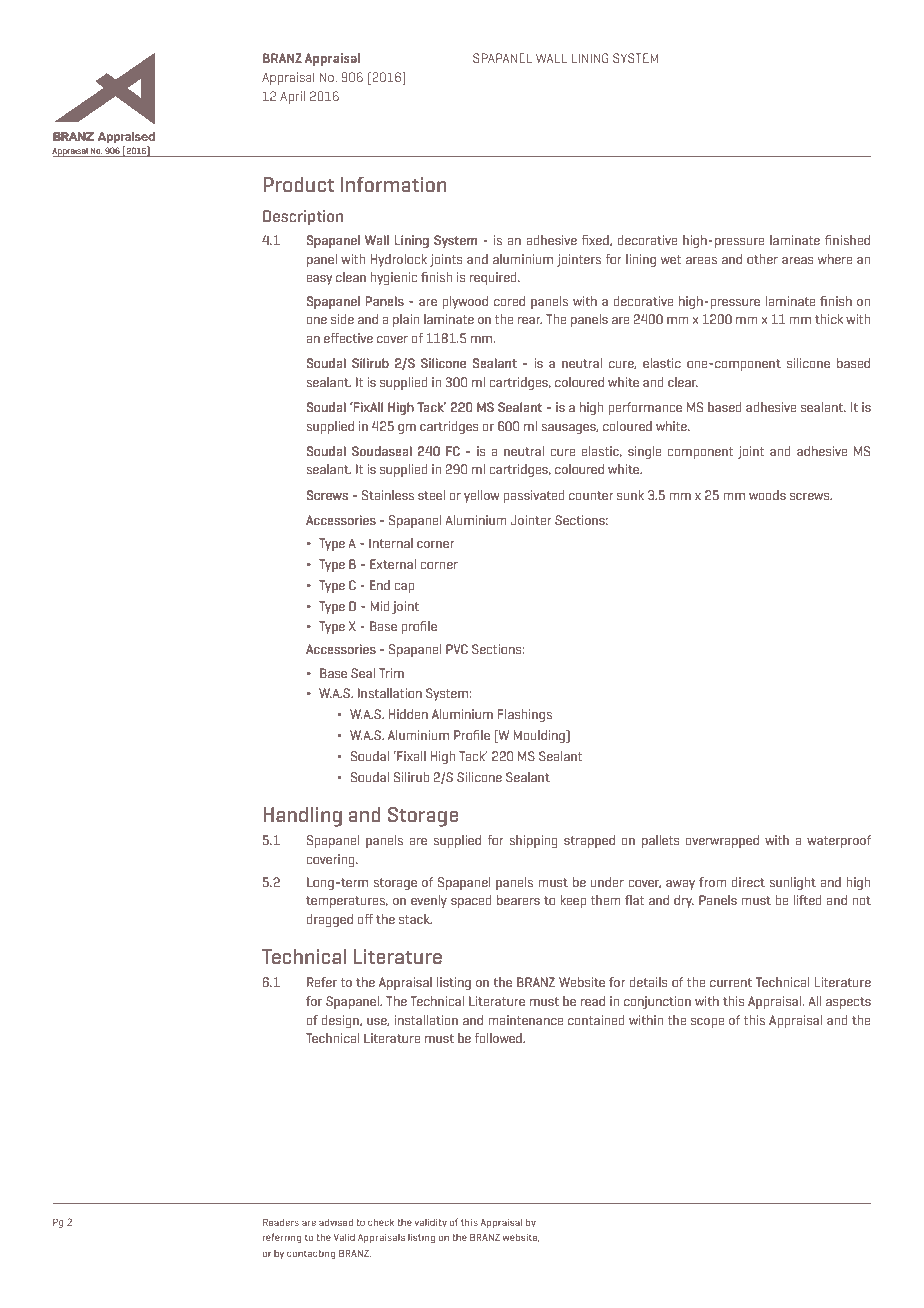  I want to click on woods, so click(767, 495).
